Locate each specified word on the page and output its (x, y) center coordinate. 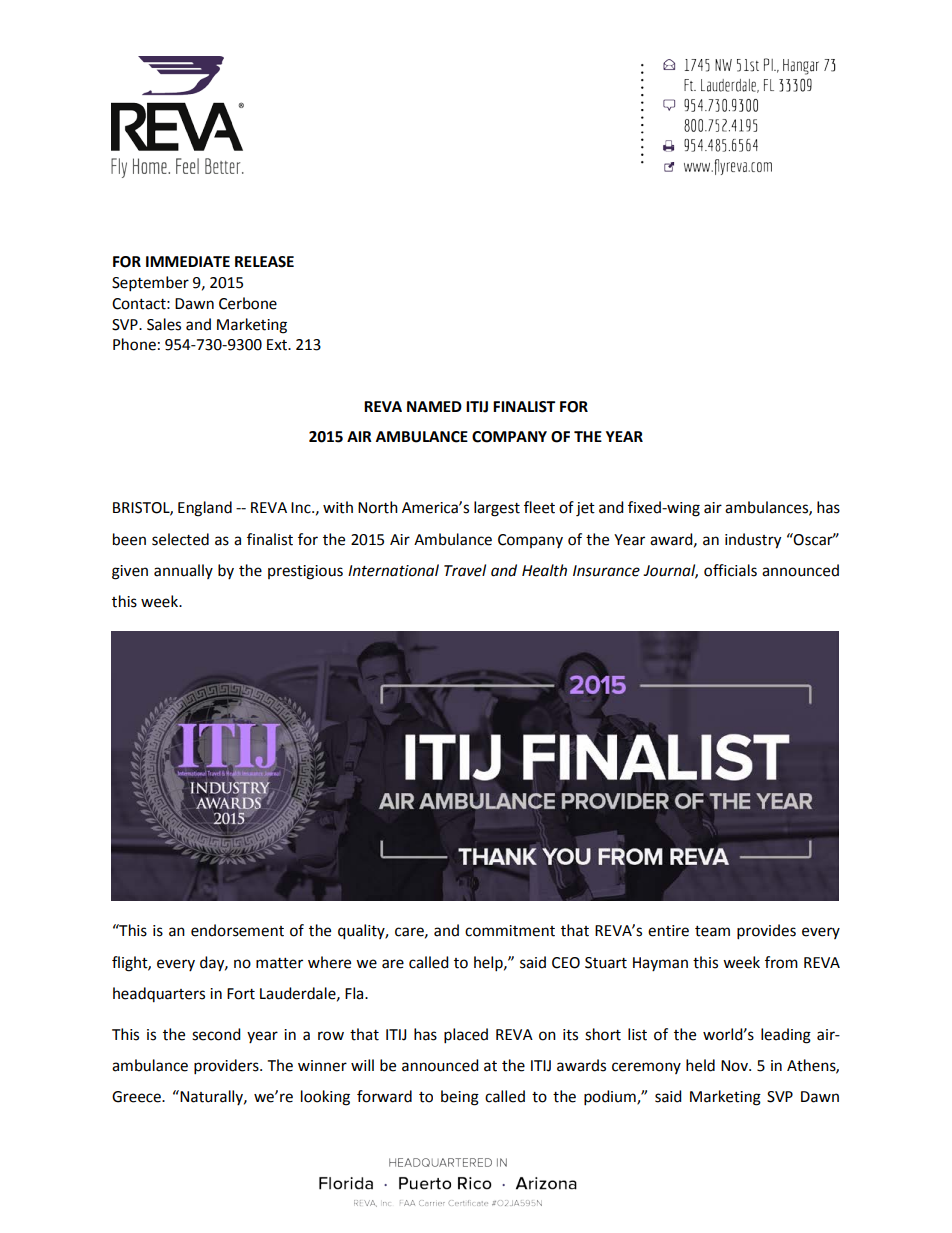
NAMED (434, 406)
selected (180, 539)
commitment (510, 931)
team (712, 931)
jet (585, 509)
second (216, 1034)
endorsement (237, 930)
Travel (465, 570)
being (460, 1098)
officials (730, 570)
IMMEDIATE (188, 261)
